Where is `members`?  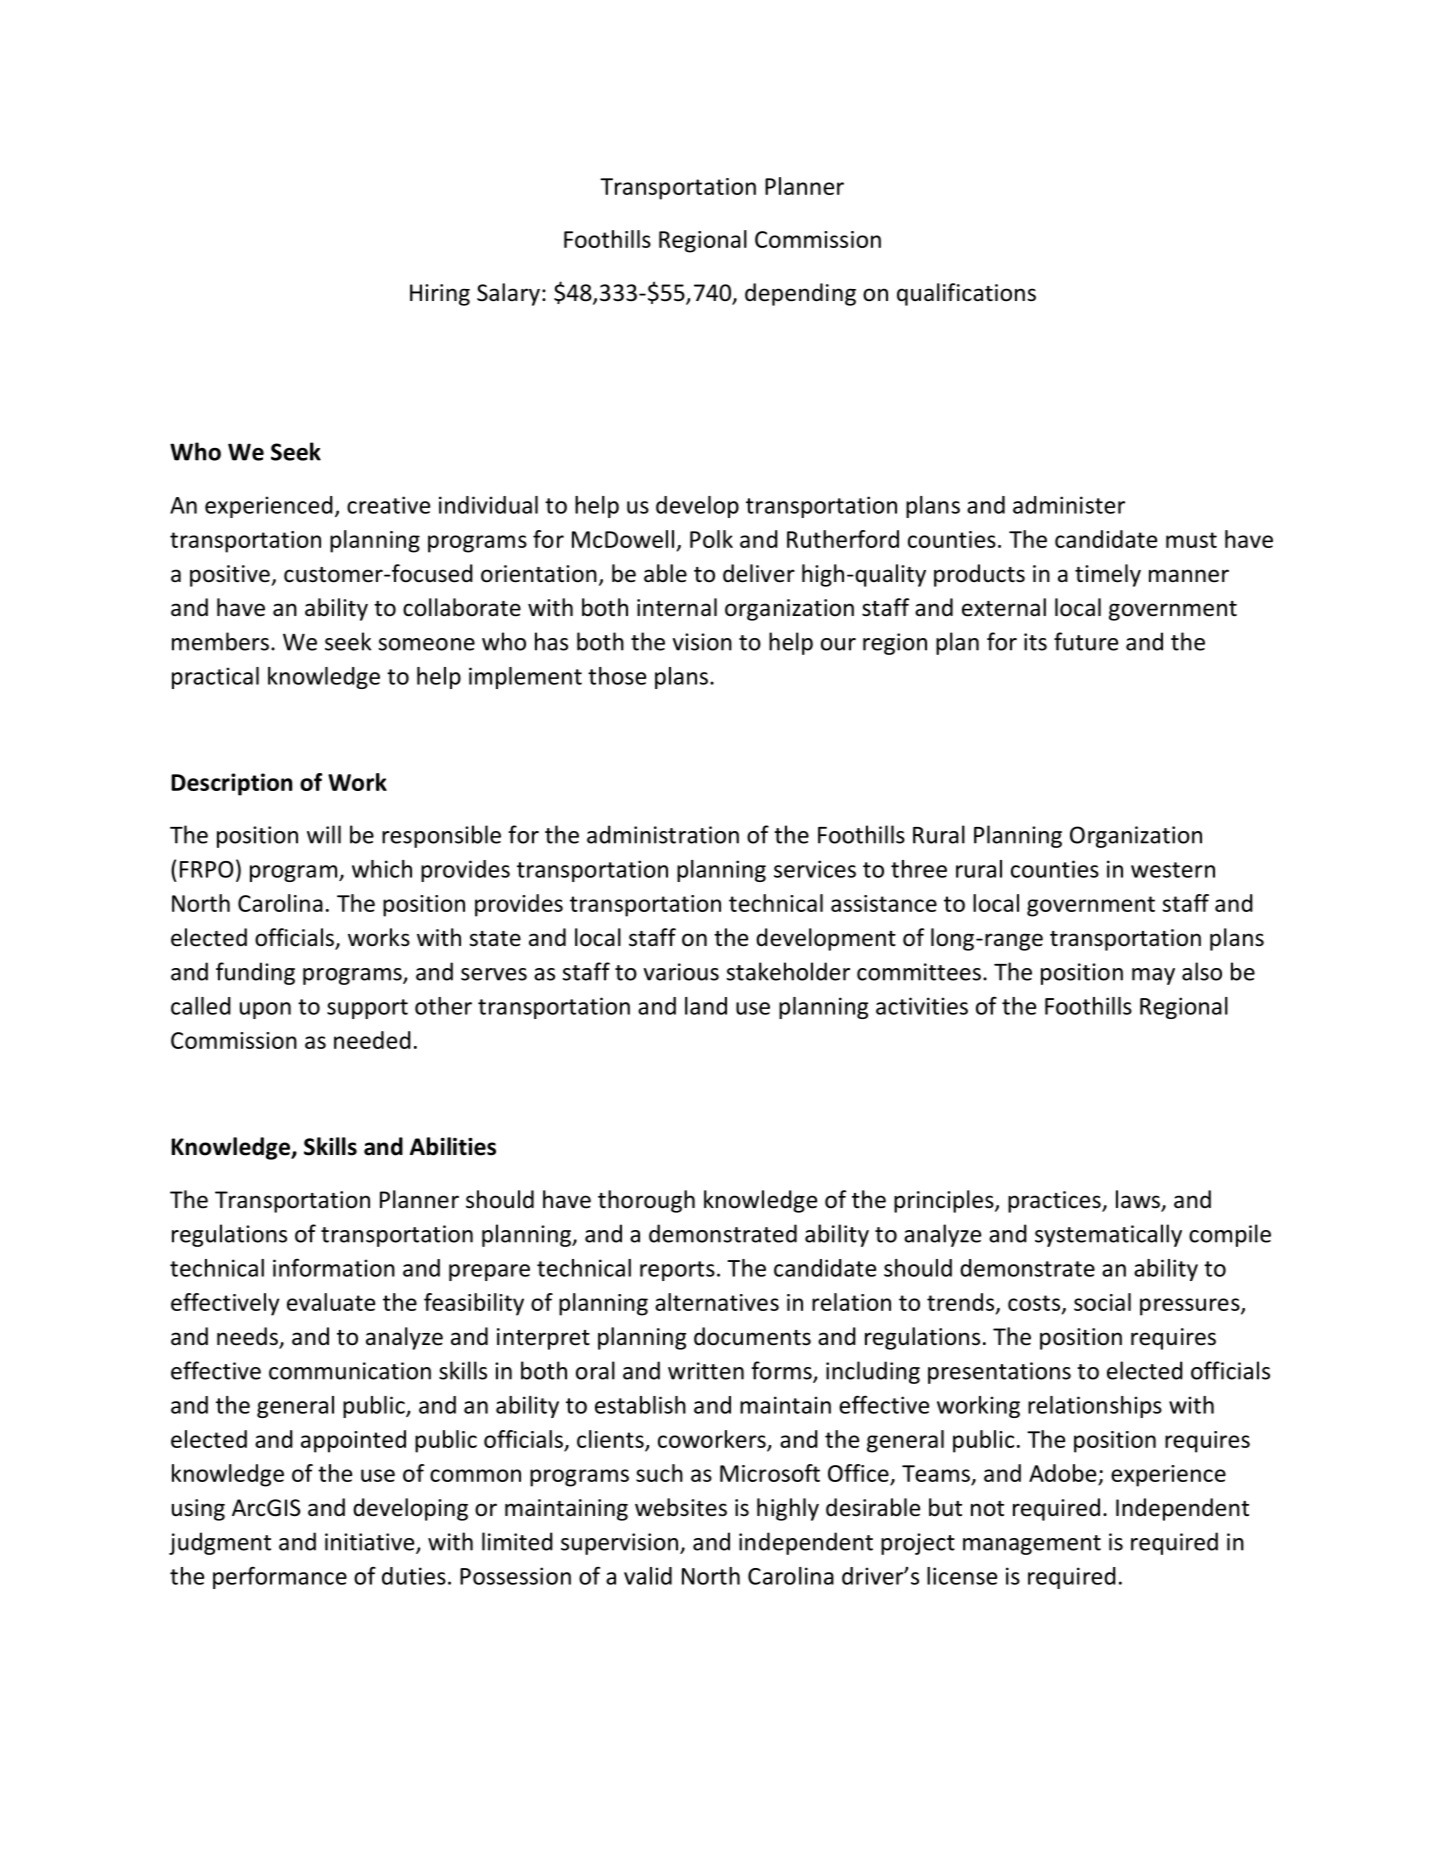
members is located at coordinates (220, 641).
